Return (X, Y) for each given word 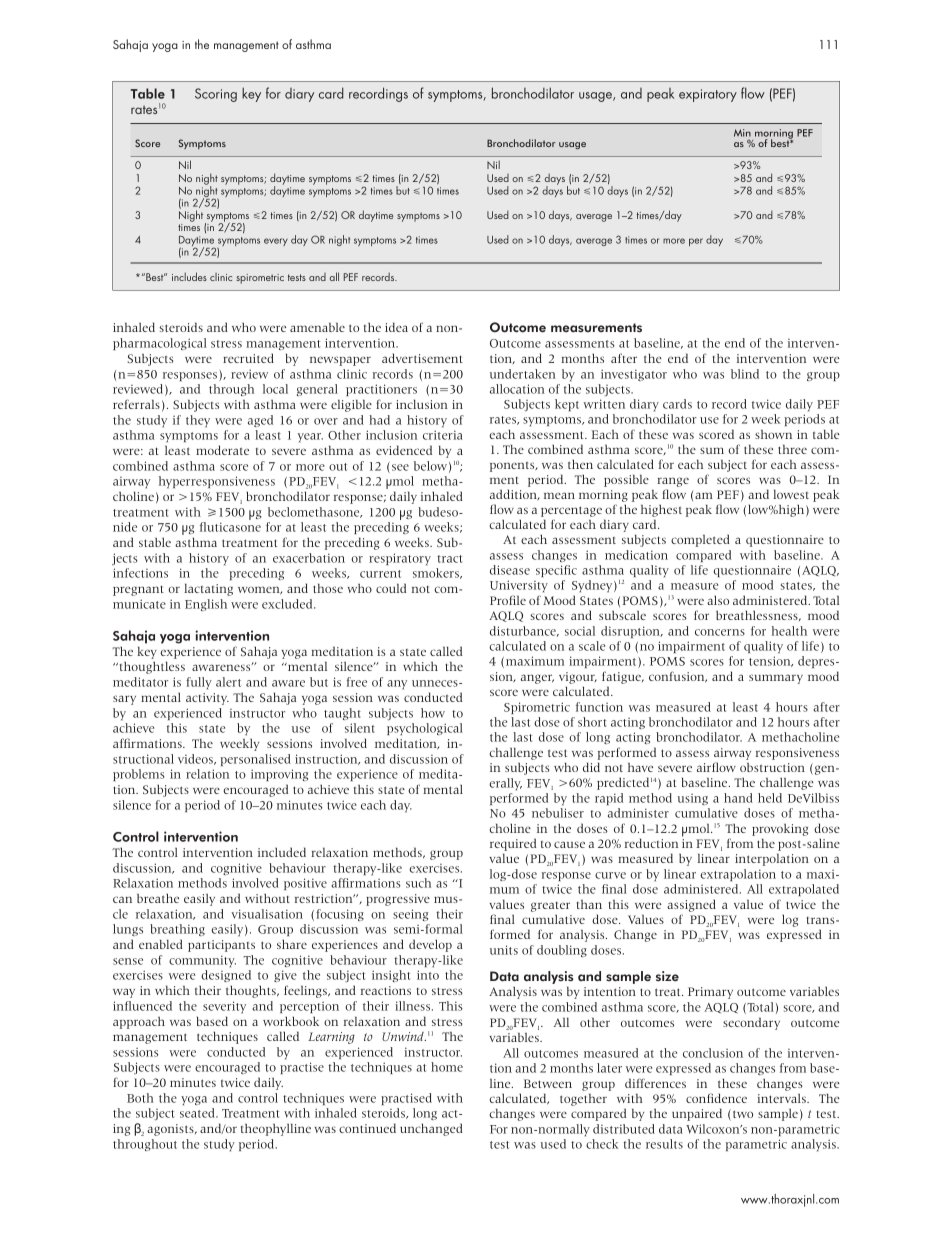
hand (738, 798)
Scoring (216, 95)
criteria (443, 435)
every (276, 242)
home (447, 1067)
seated (198, 1113)
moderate (222, 450)
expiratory (708, 95)
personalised (255, 760)
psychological (425, 729)
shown (773, 434)
